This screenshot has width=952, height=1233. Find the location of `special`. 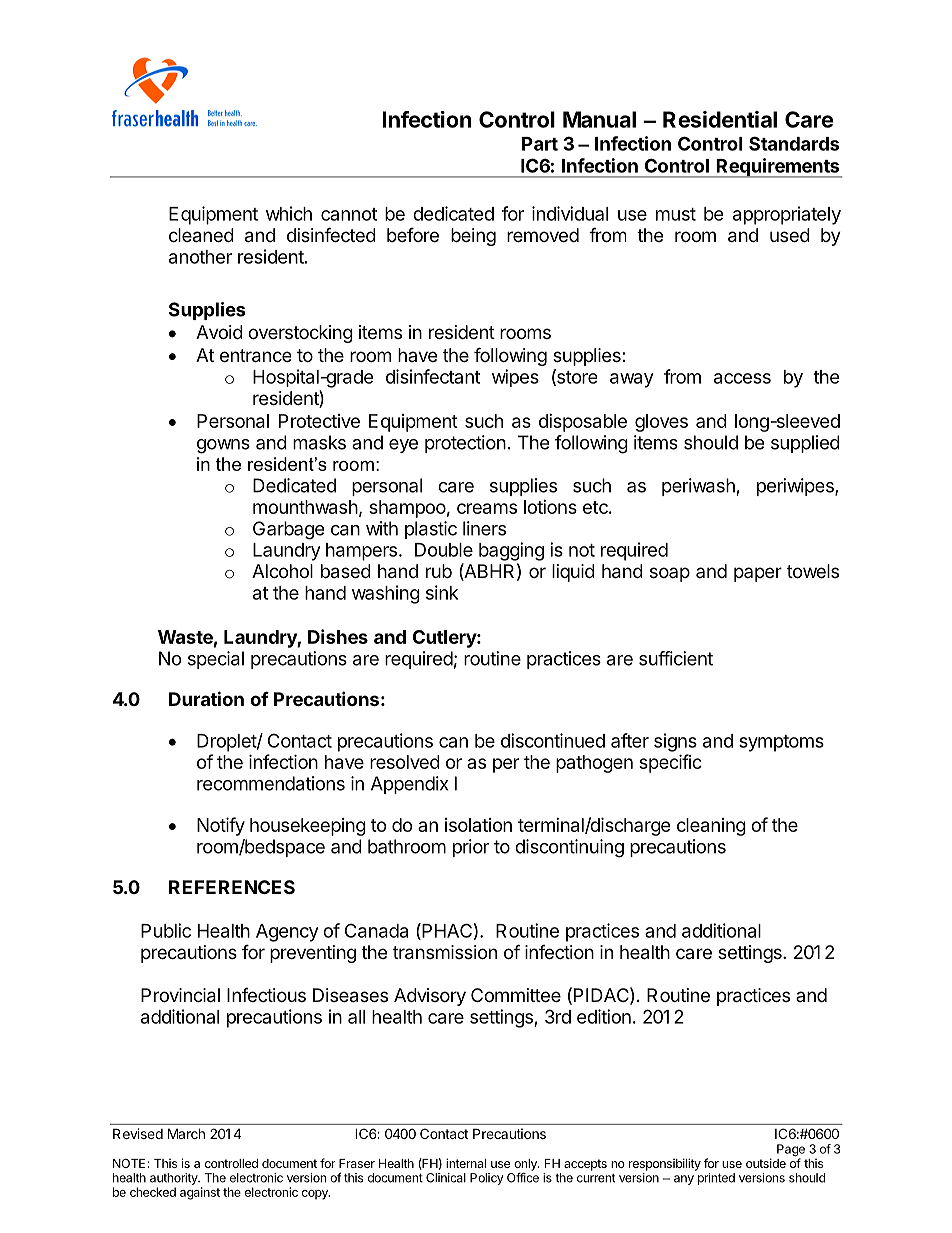

special is located at coordinates (216, 660).
